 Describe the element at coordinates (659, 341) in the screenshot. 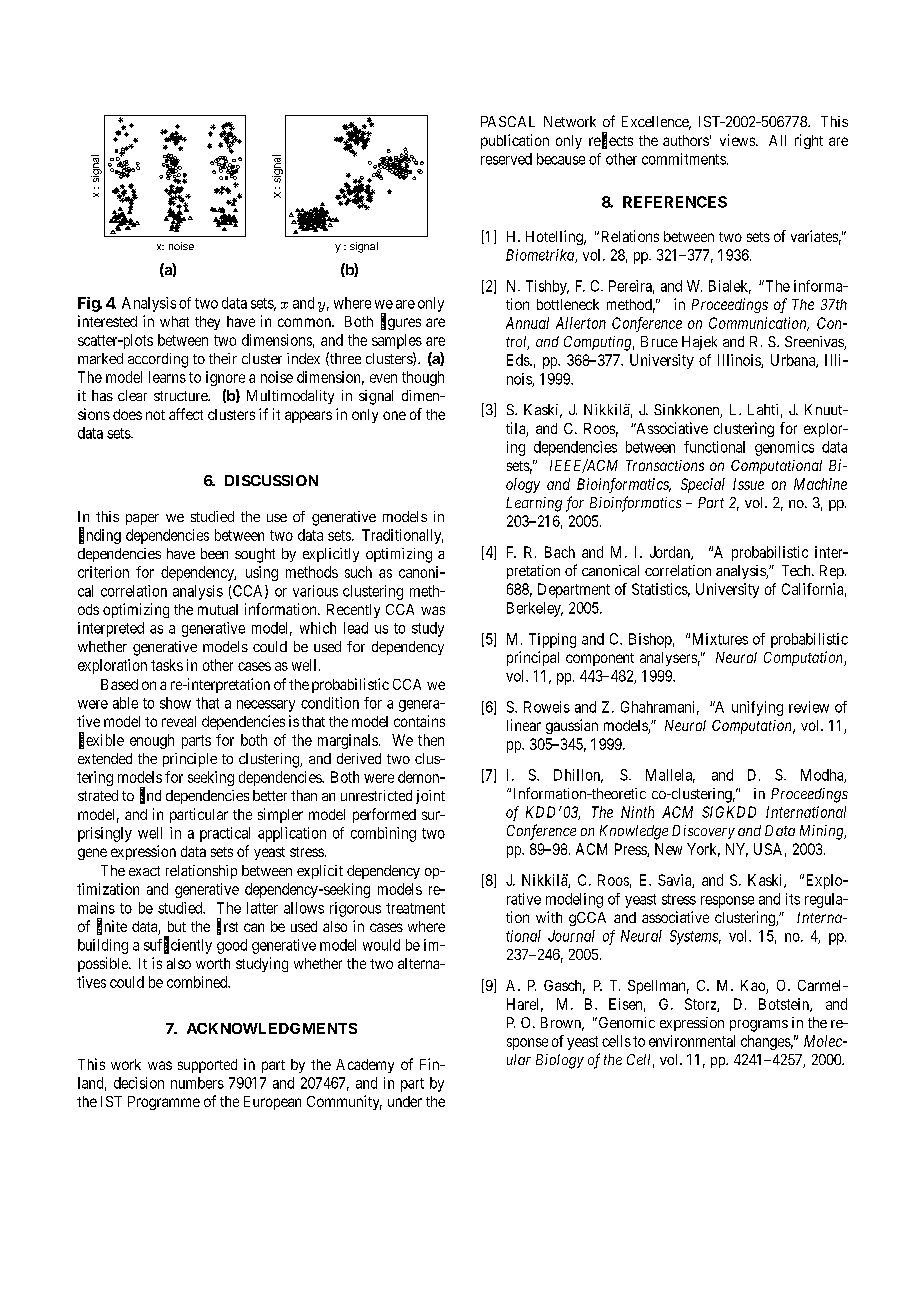

I see `Bruce` at that location.
